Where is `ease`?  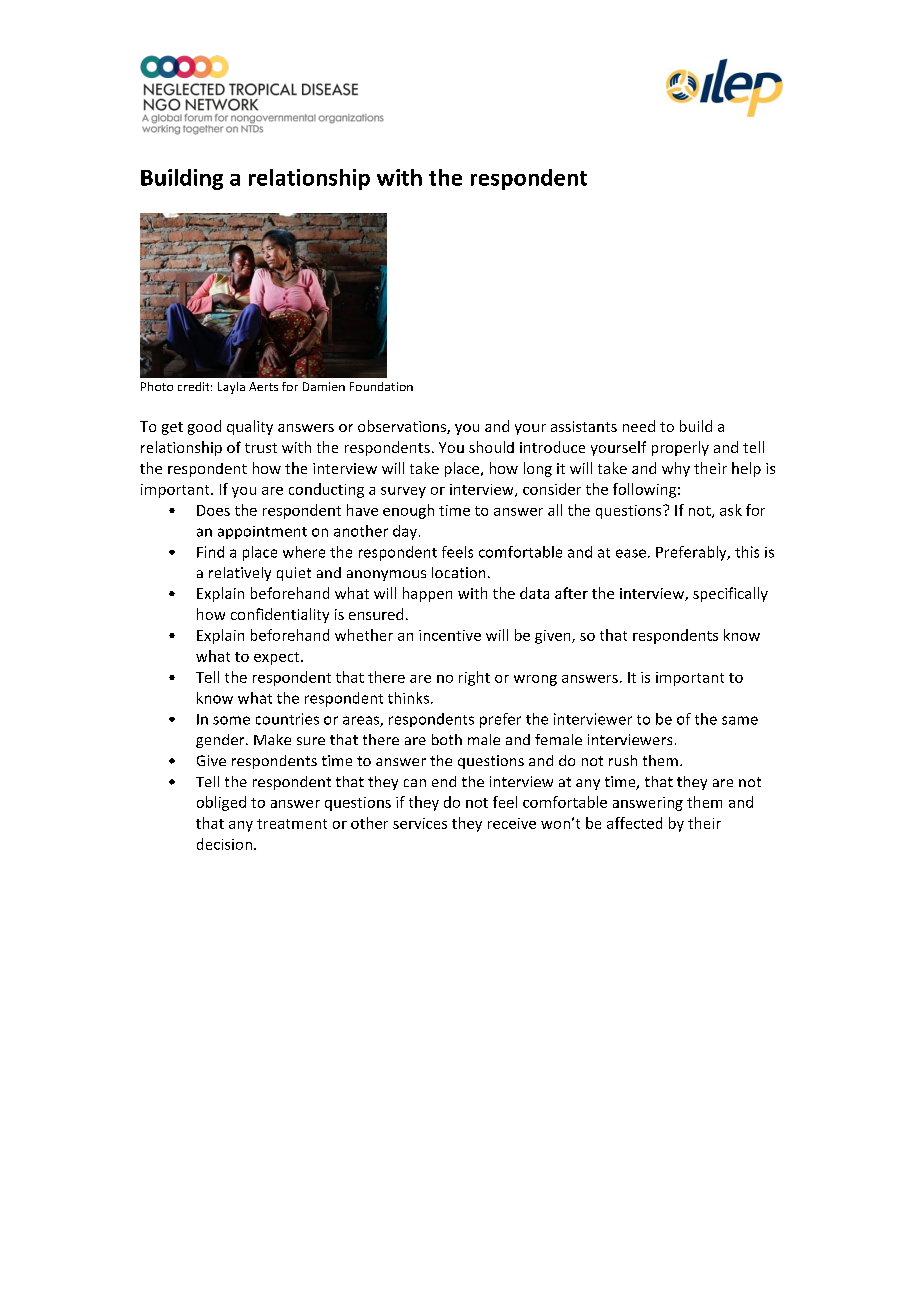 ease is located at coordinates (631, 553).
